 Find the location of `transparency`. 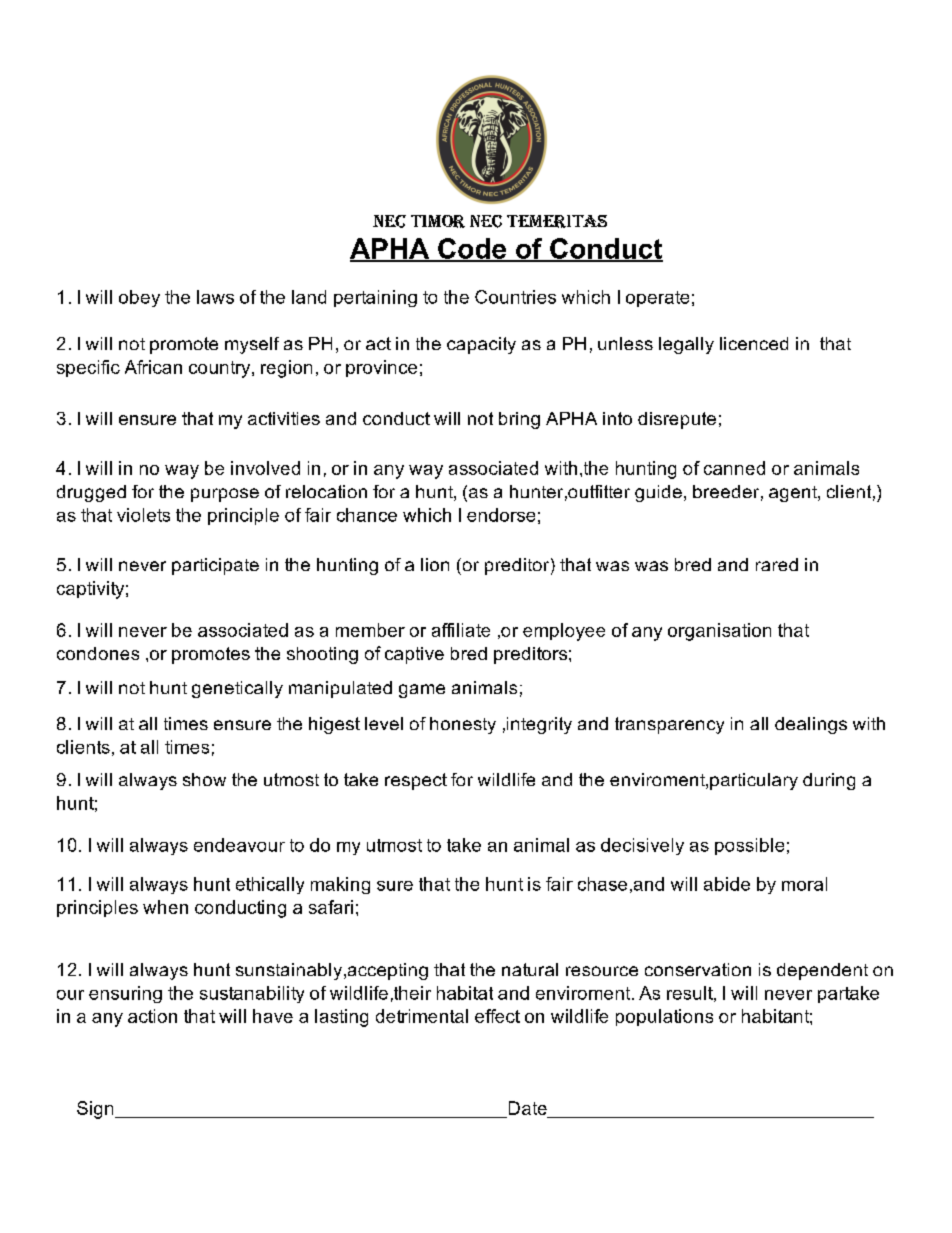

transparency is located at coordinates (669, 725).
